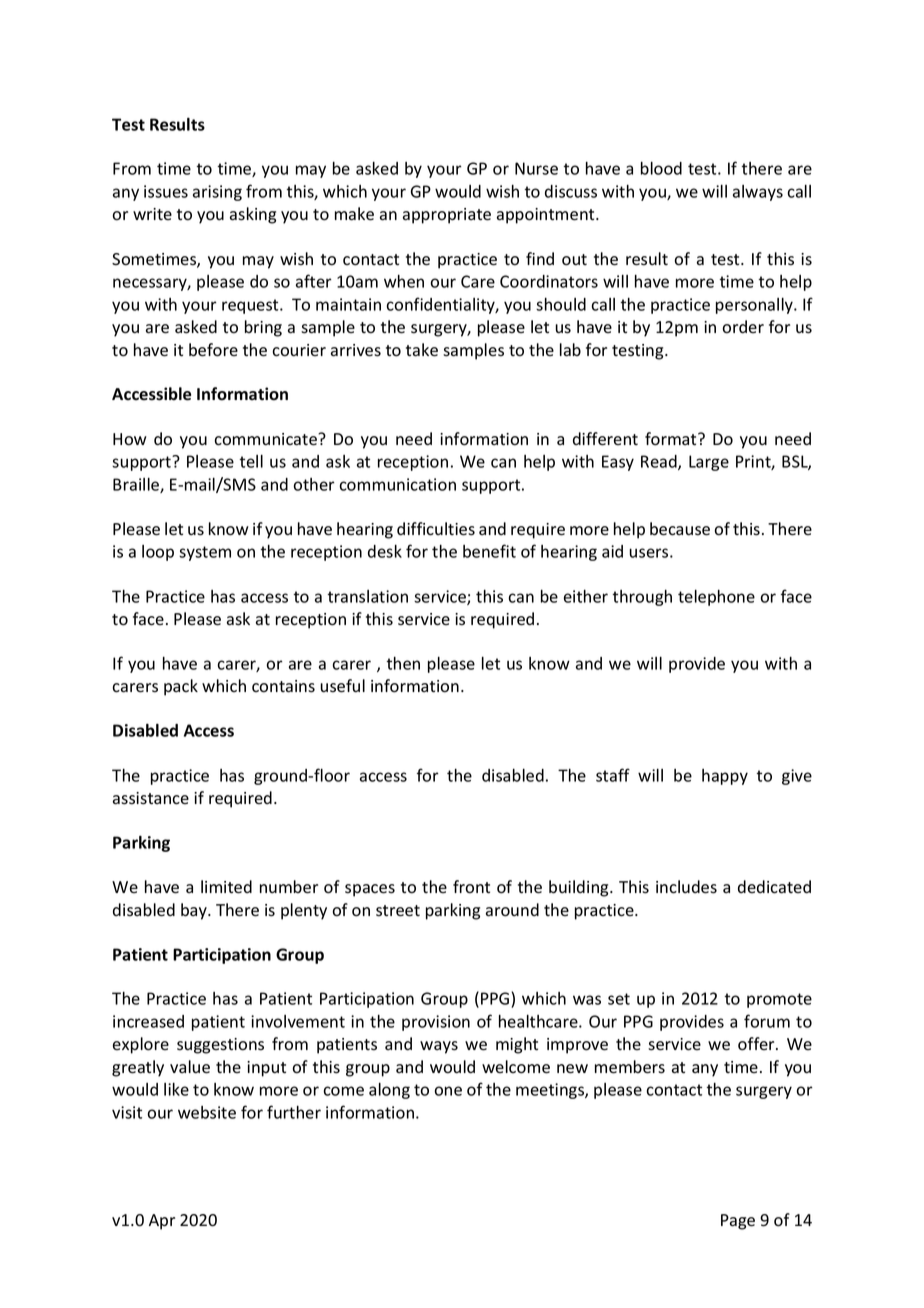 Image resolution: width=924 pixels, height=1308 pixels. I want to click on blood, so click(661, 168).
